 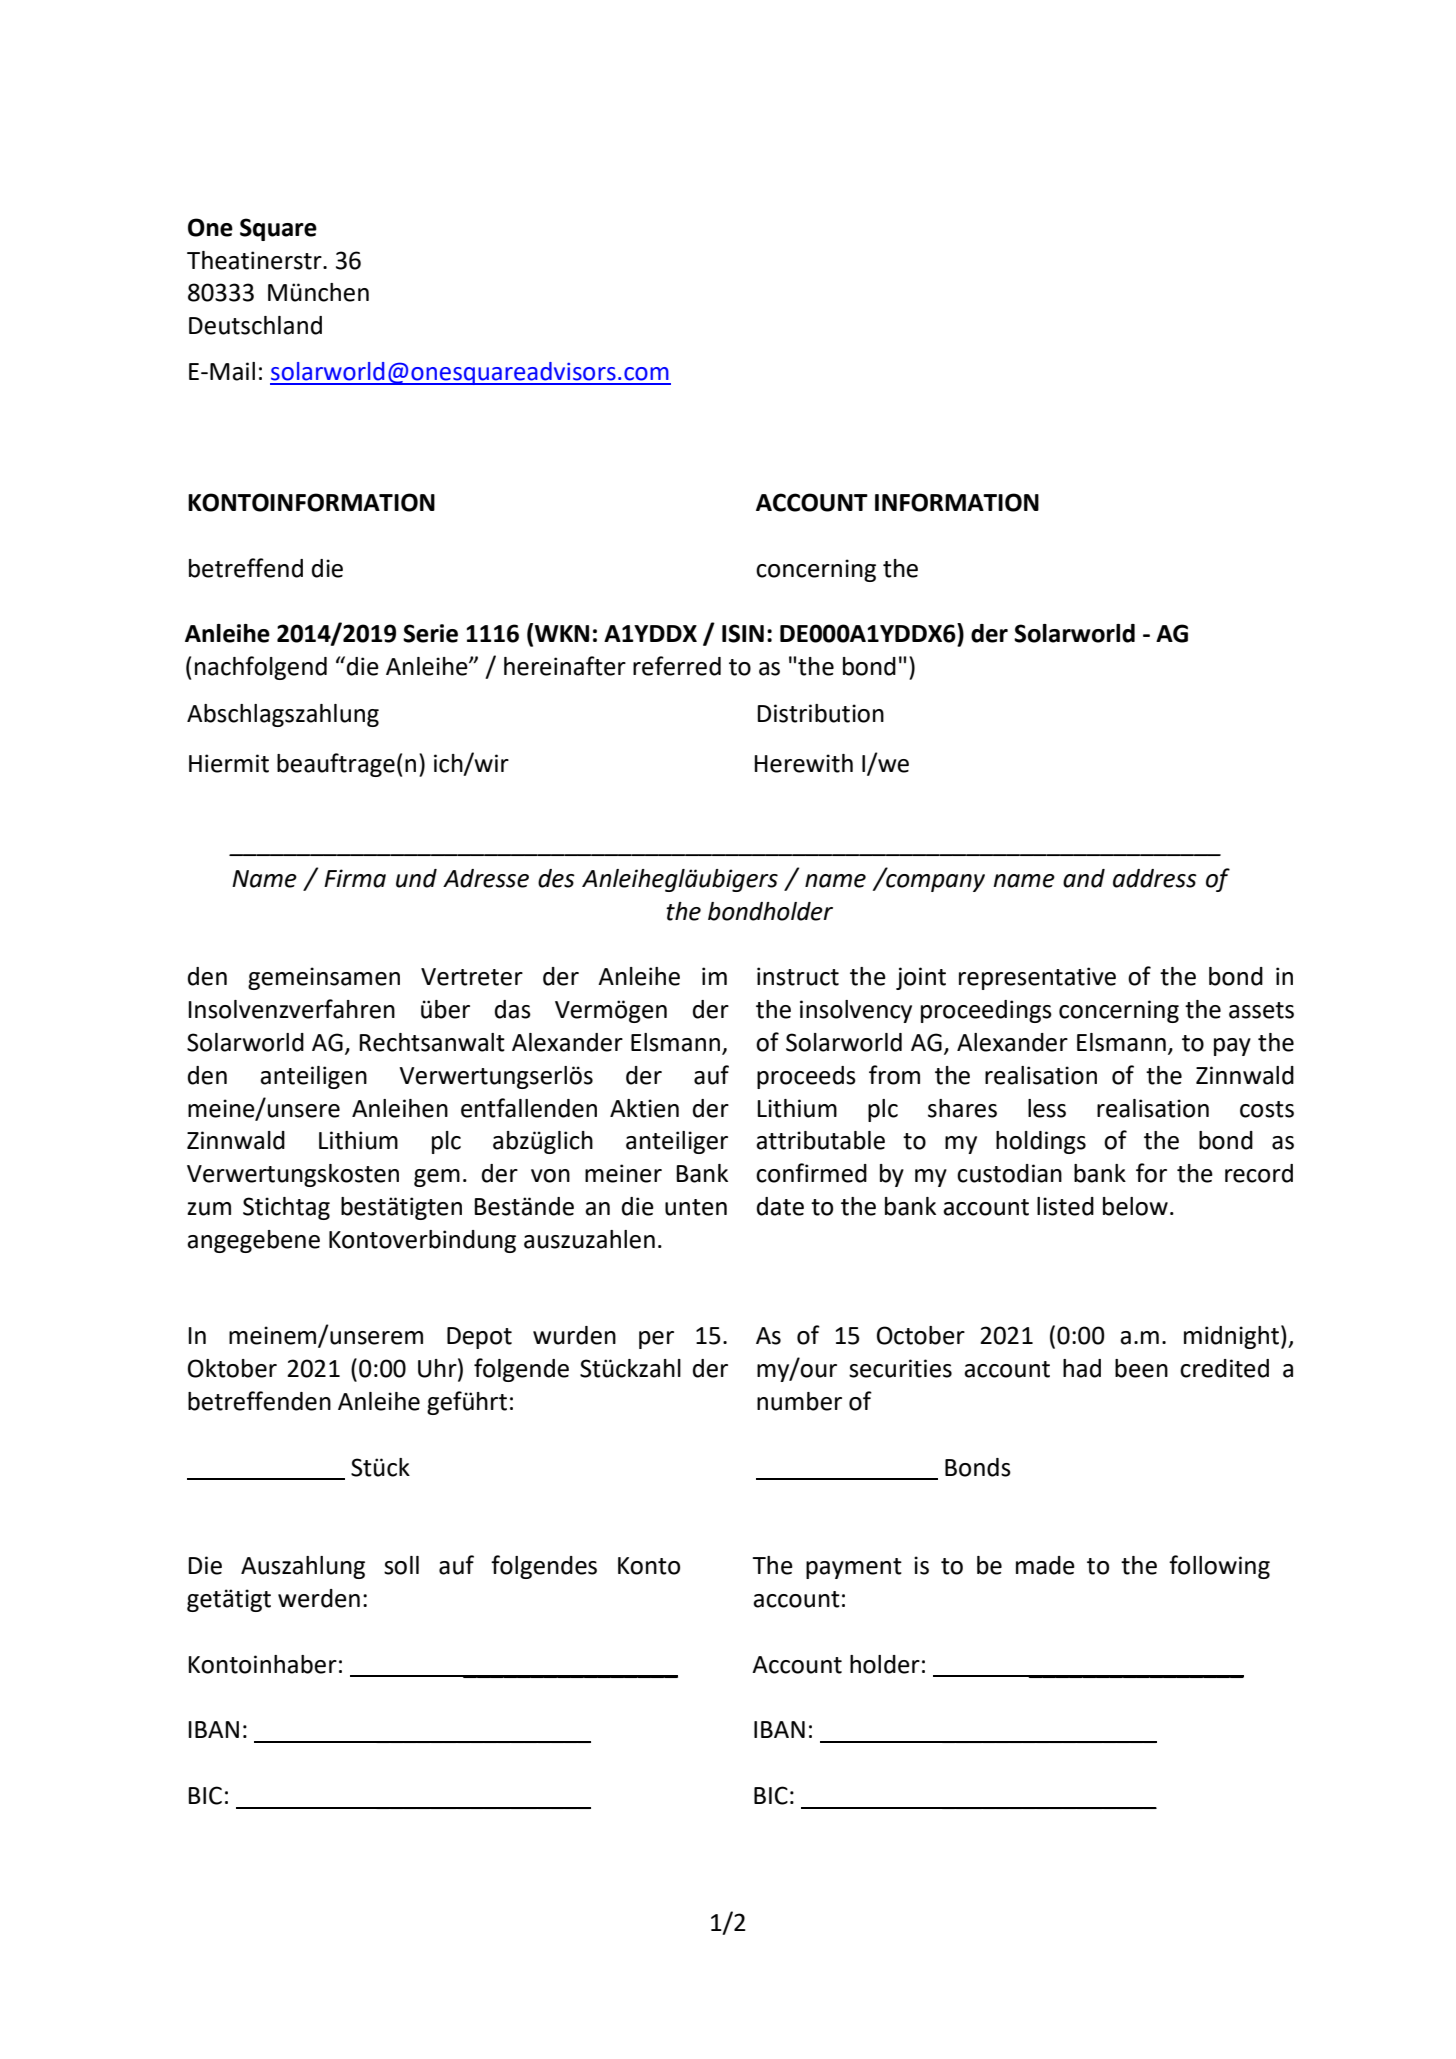 What do you see at coordinates (1135, 1206) in the screenshot?
I see `below` at bounding box center [1135, 1206].
